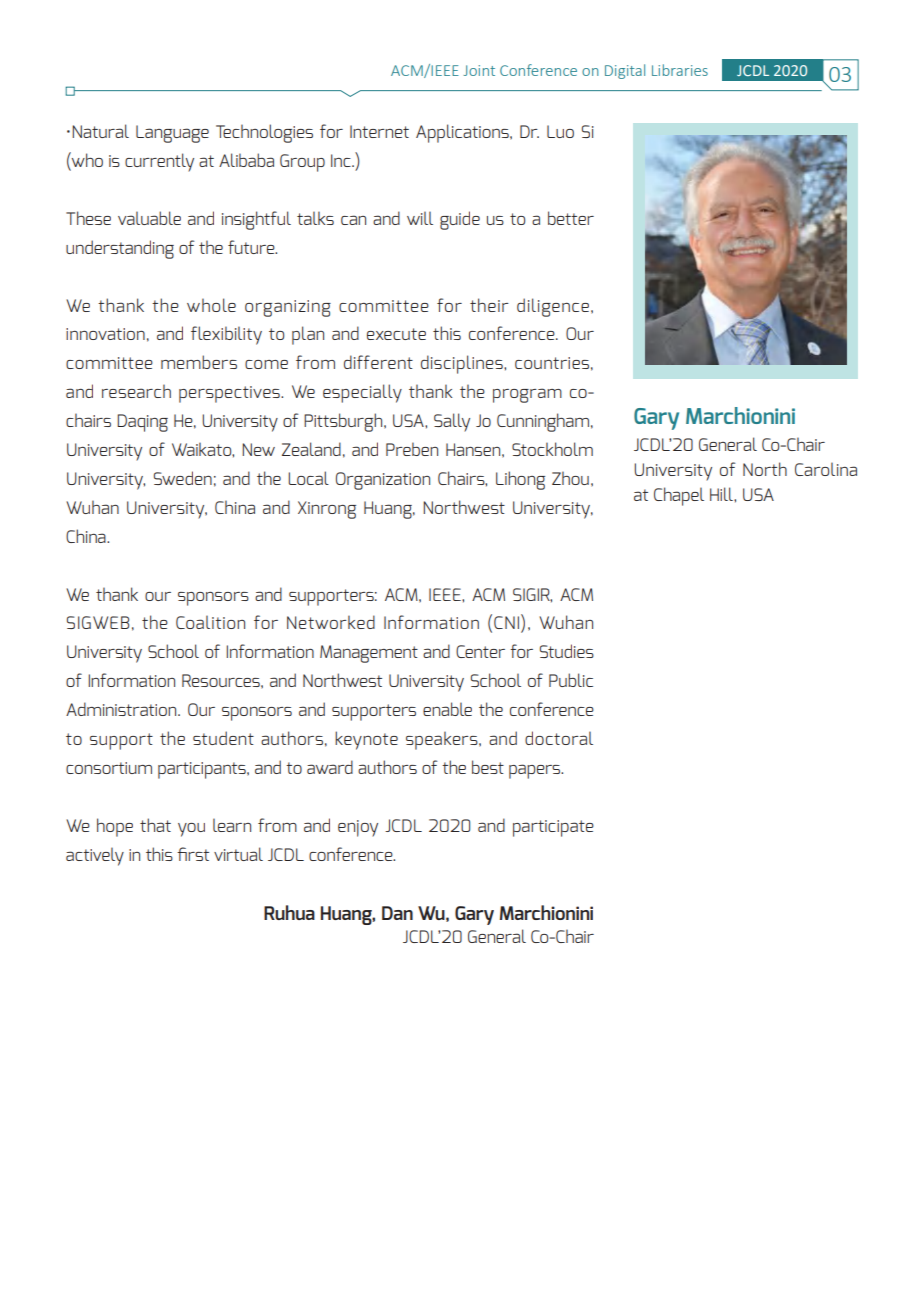 This image has width=924, height=1308. I want to click on Joint, so click(479, 70).
